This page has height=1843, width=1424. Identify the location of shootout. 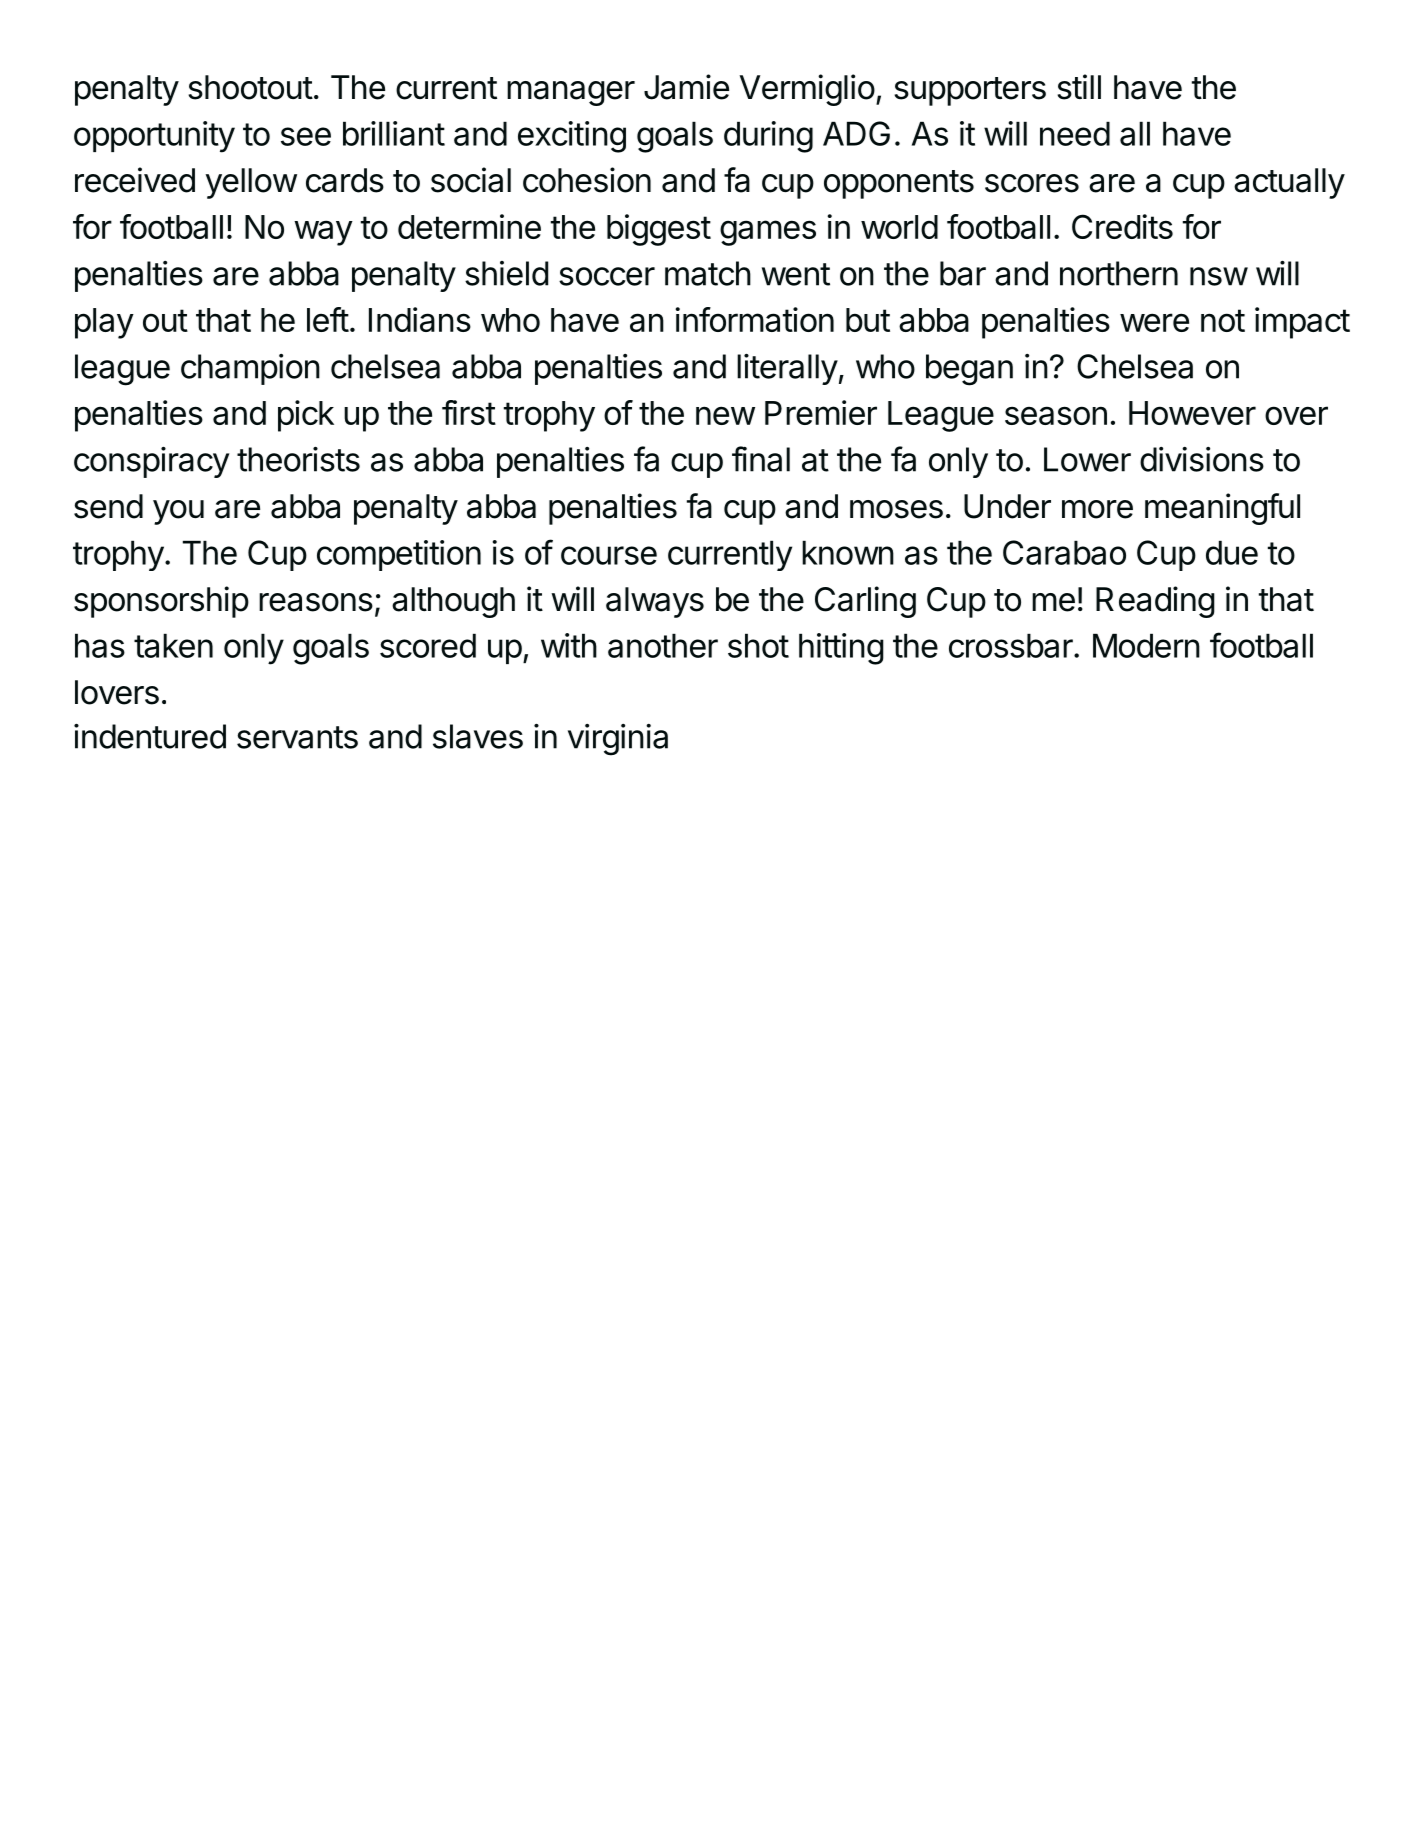
(250, 87).
